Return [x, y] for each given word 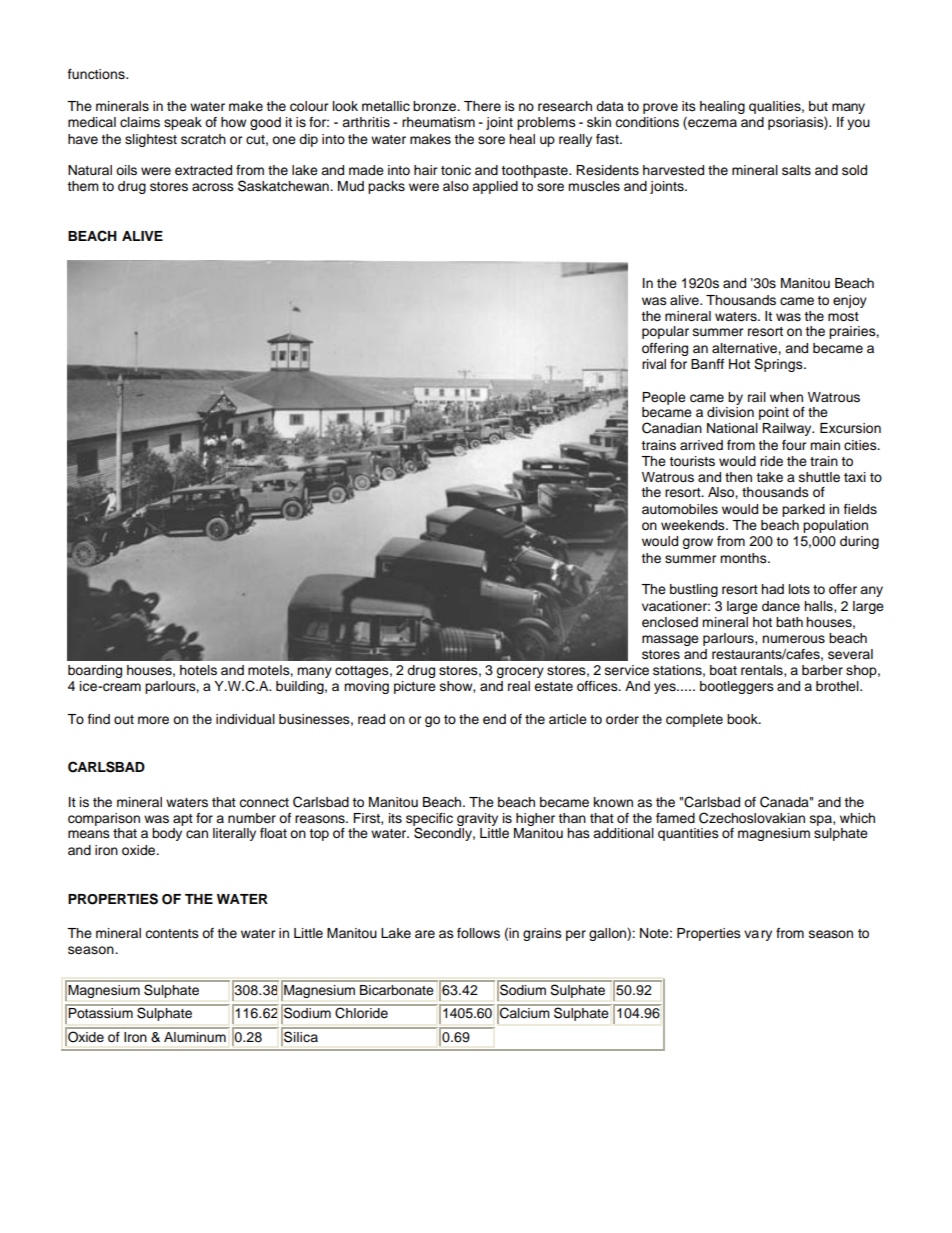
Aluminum [195, 1037]
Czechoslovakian [752, 818]
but [818, 106]
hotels [198, 670]
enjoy [850, 301]
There [482, 106]
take [769, 477]
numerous [793, 639]
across [213, 187]
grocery [520, 672]
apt [183, 821]
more [153, 720]
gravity [479, 821]
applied [495, 187]
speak [183, 123]
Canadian [672, 428]
